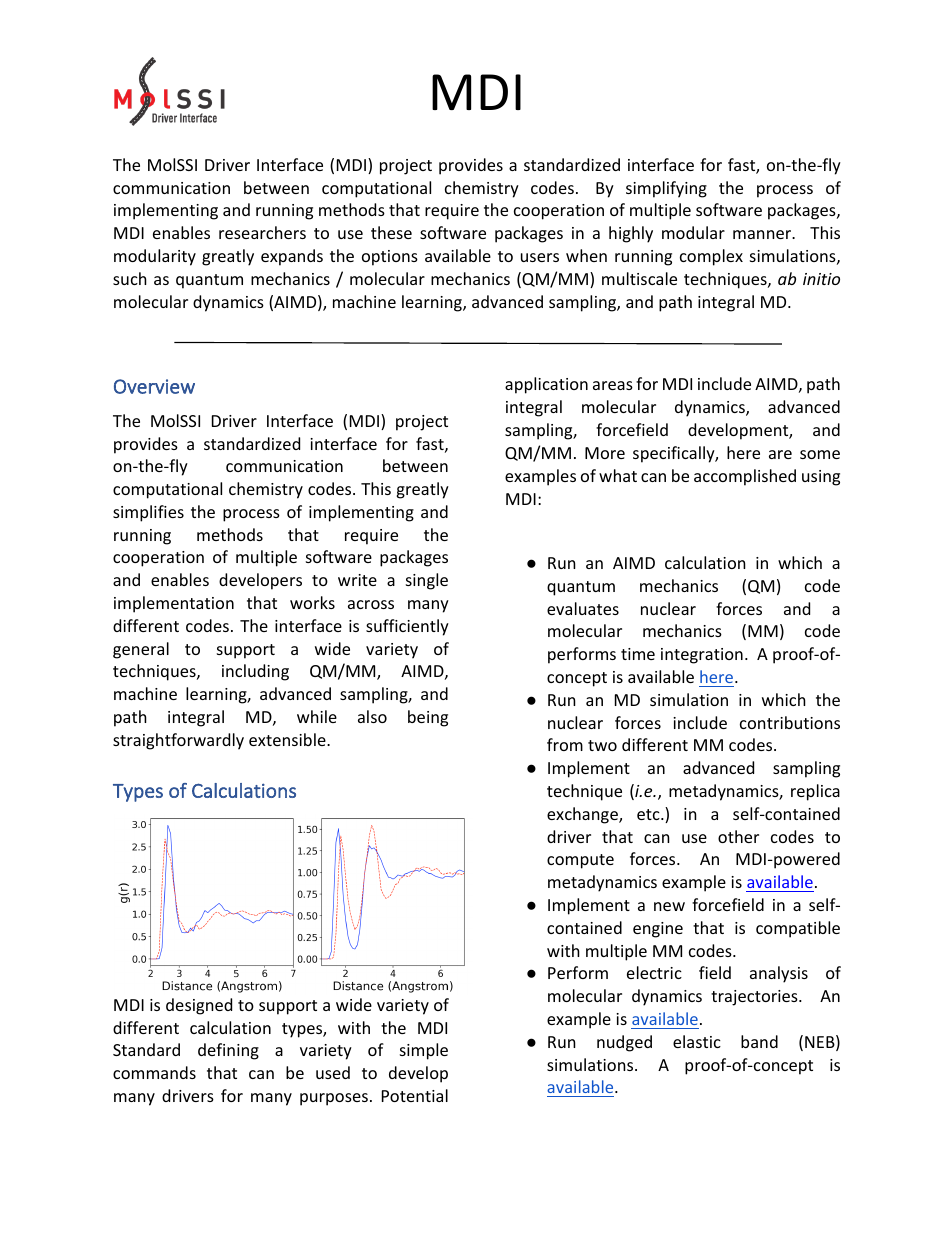 Image resolution: width=952 pixels, height=1233 pixels. Describe the element at coordinates (763, 234) in the screenshot. I see `manner` at that location.
